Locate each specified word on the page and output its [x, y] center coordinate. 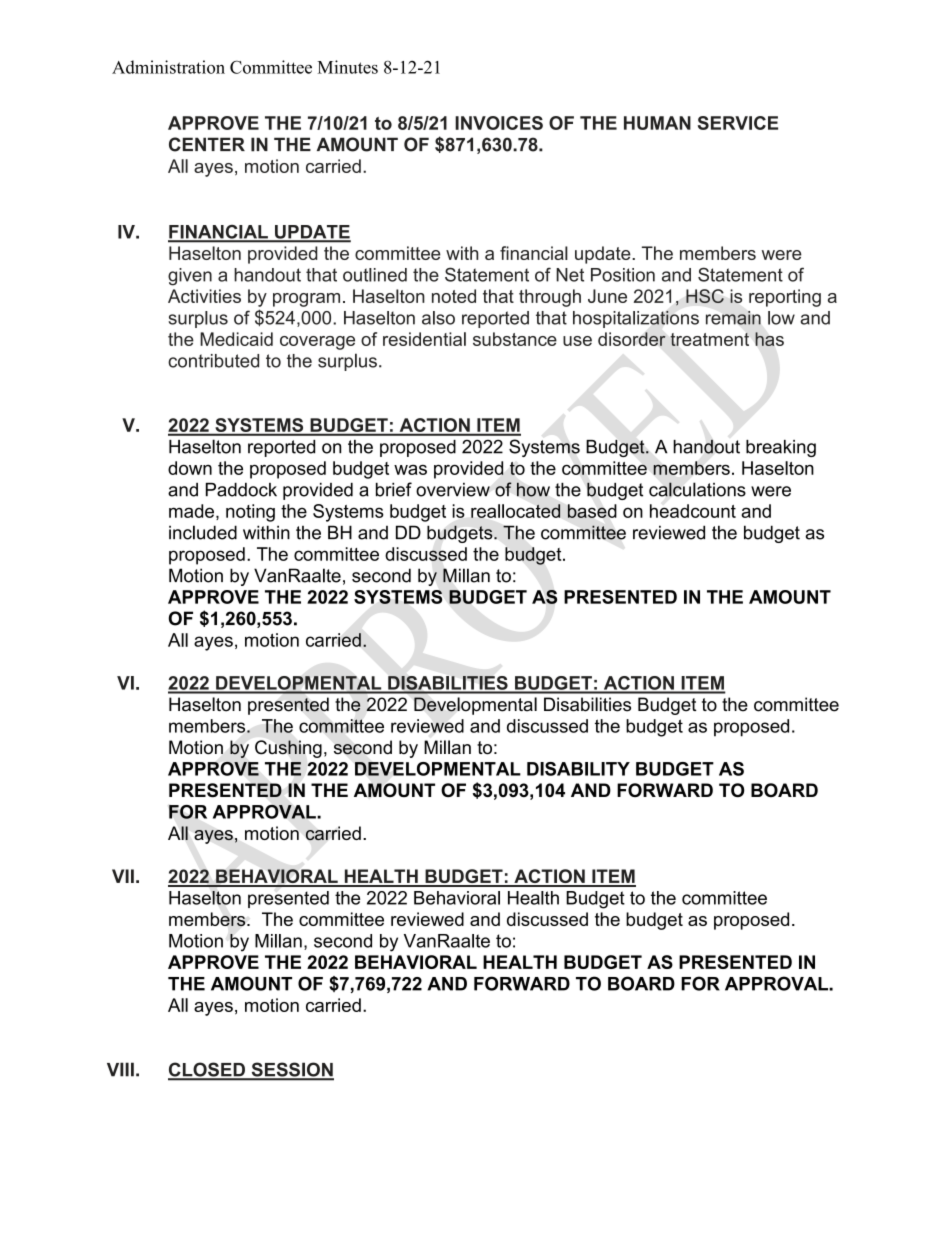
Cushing [288, 749]
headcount [693, 511]
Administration [168, 67]
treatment [709, 339]
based [592, 511]
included [203, 532]
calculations [697, 489]
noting [250, 513]
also [438, 318]
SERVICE [738, 123]
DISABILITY [578, 769]
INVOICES [499, 123]
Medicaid [236, 339]
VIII [120, 1069]
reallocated [516, 511]
